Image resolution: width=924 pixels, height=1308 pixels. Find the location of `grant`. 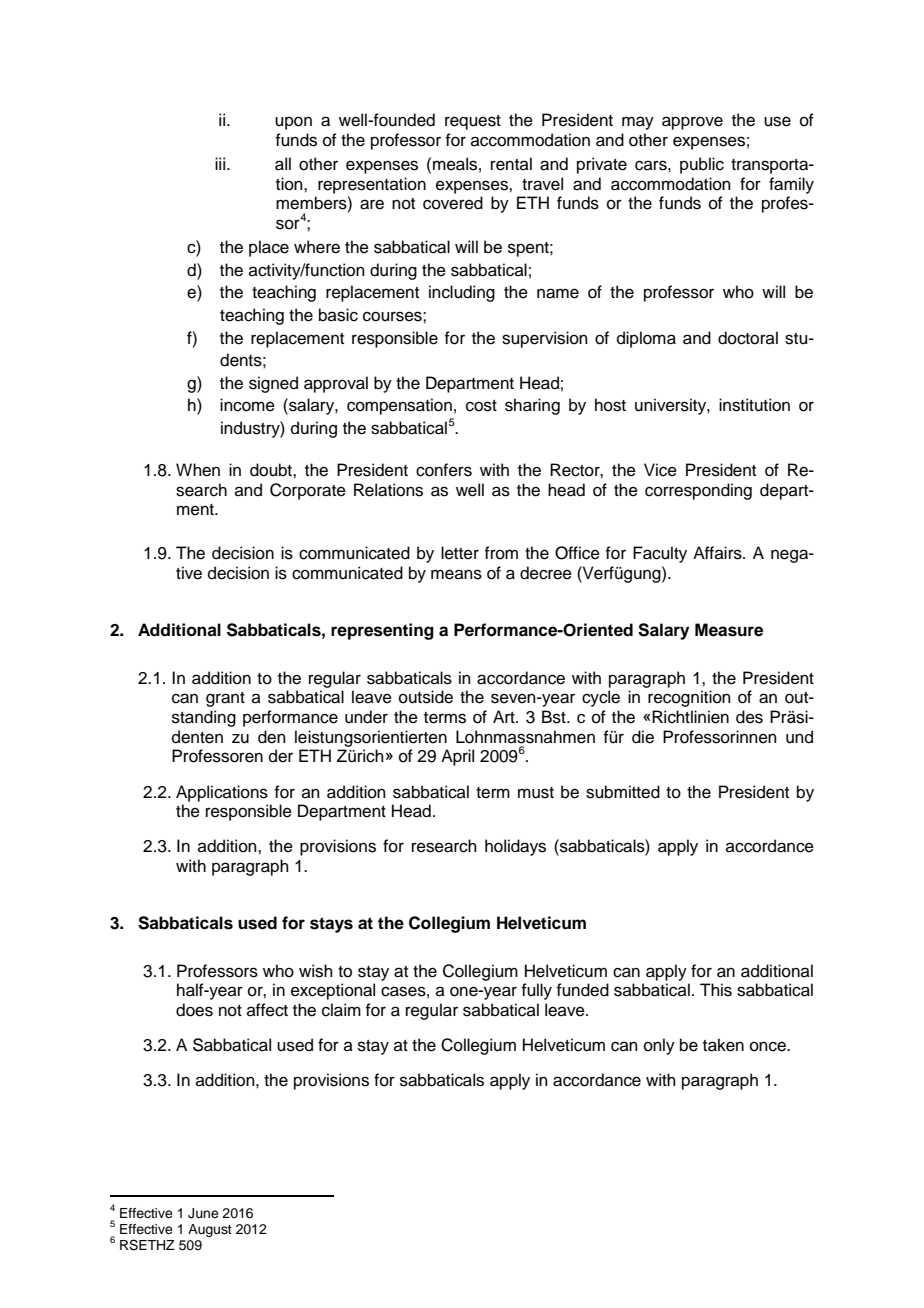

grant is located at coordinates (225, 699).
